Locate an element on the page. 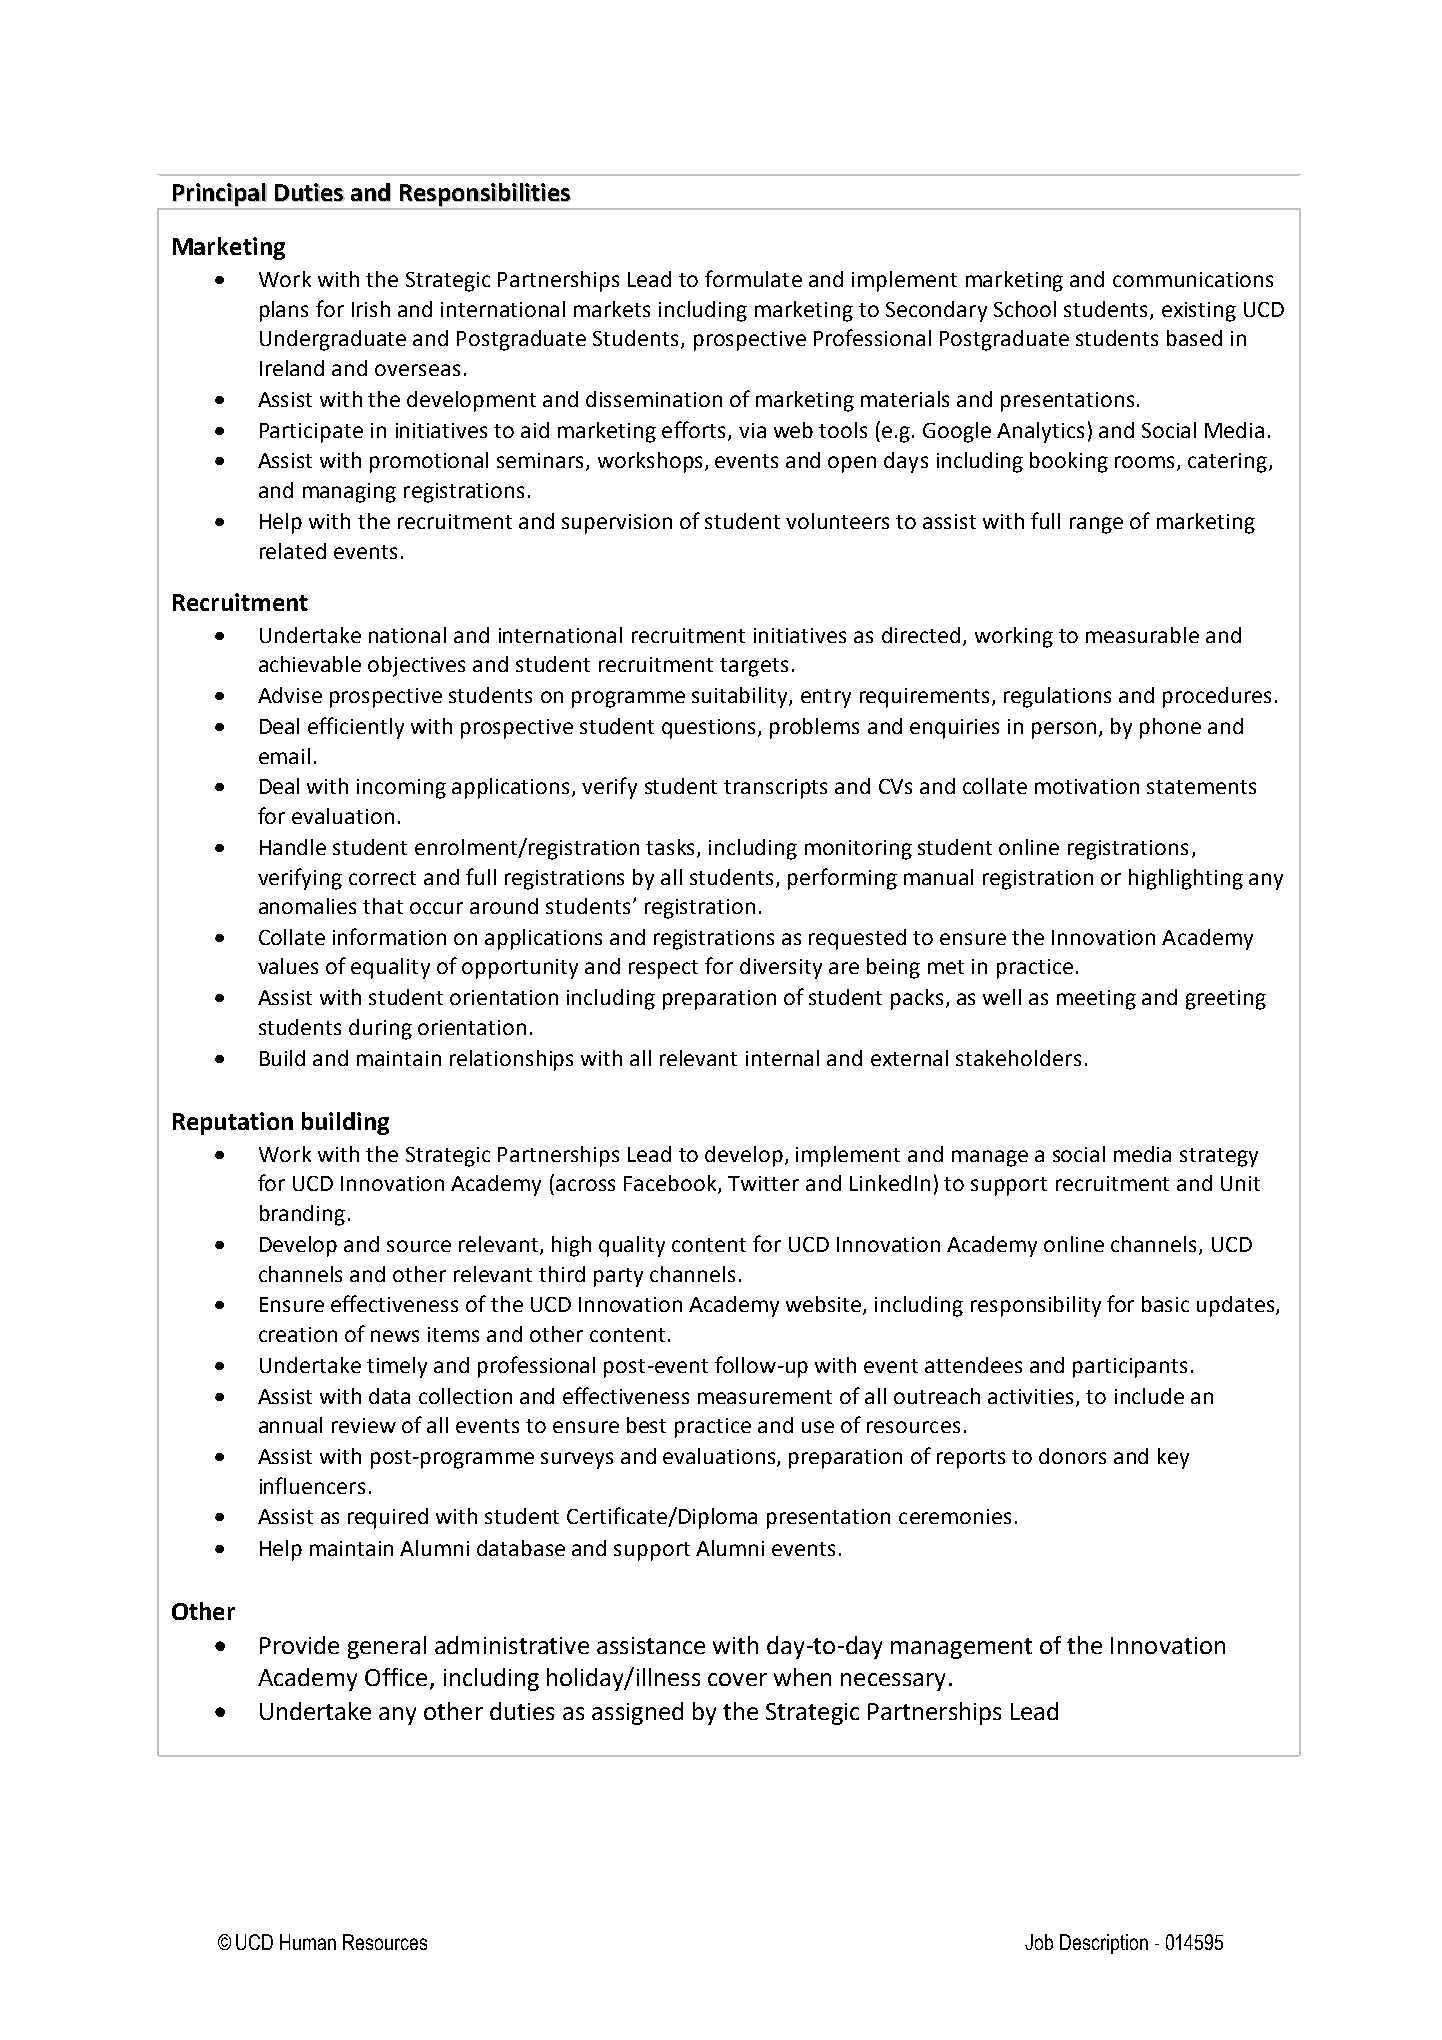 This image has width=1442, height=2040. motivation is located at coordinates (1087, 786).
